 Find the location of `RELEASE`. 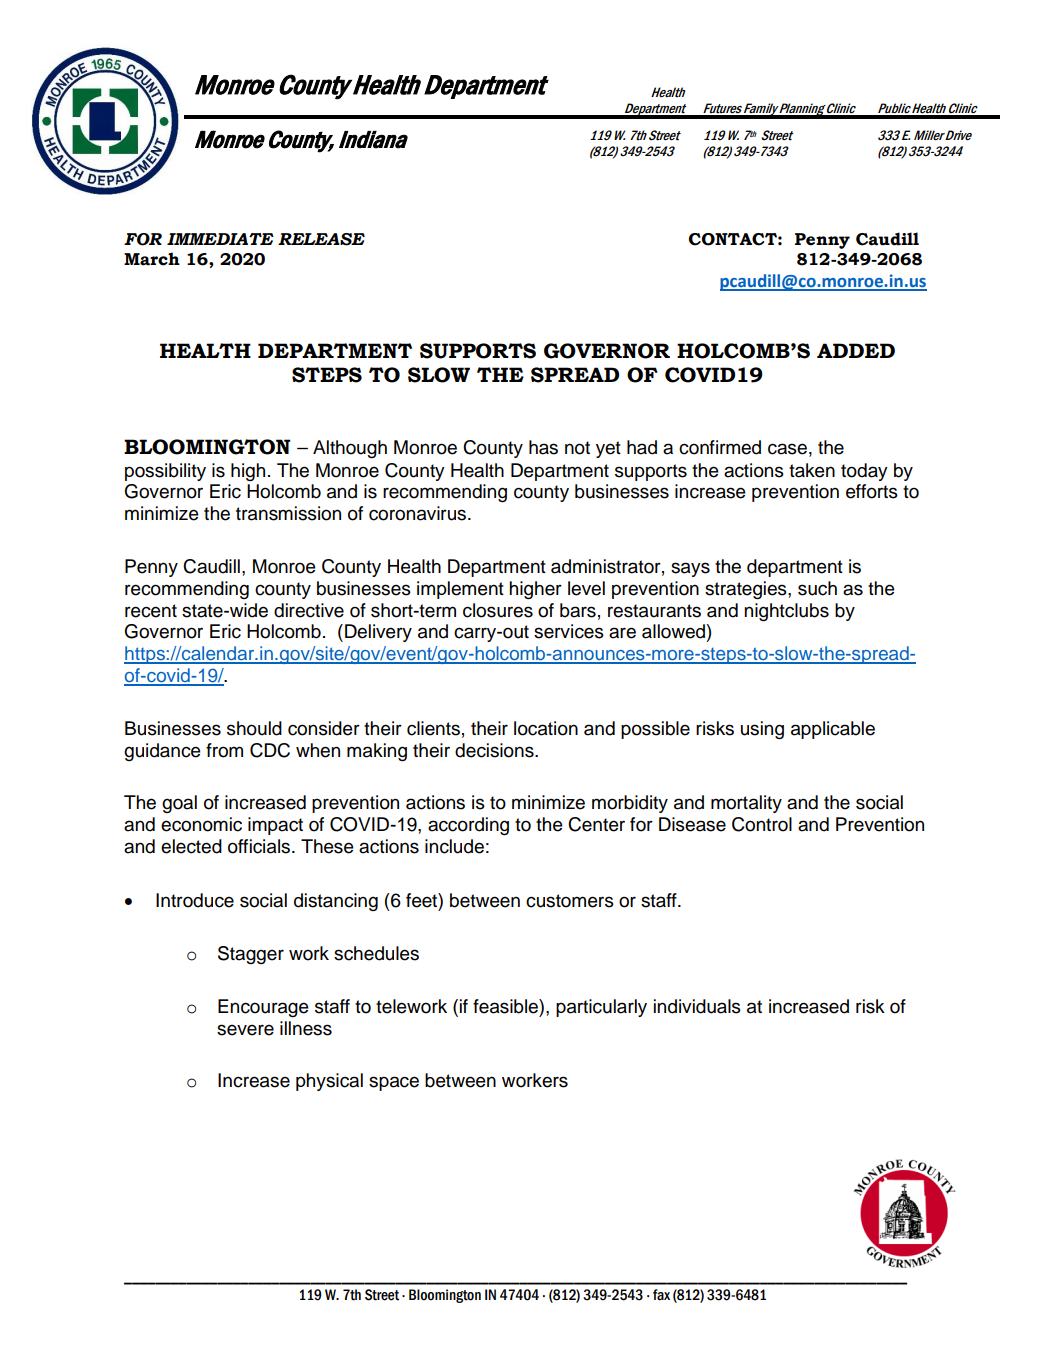

RELEASE is located at coordinates (321, 239).
